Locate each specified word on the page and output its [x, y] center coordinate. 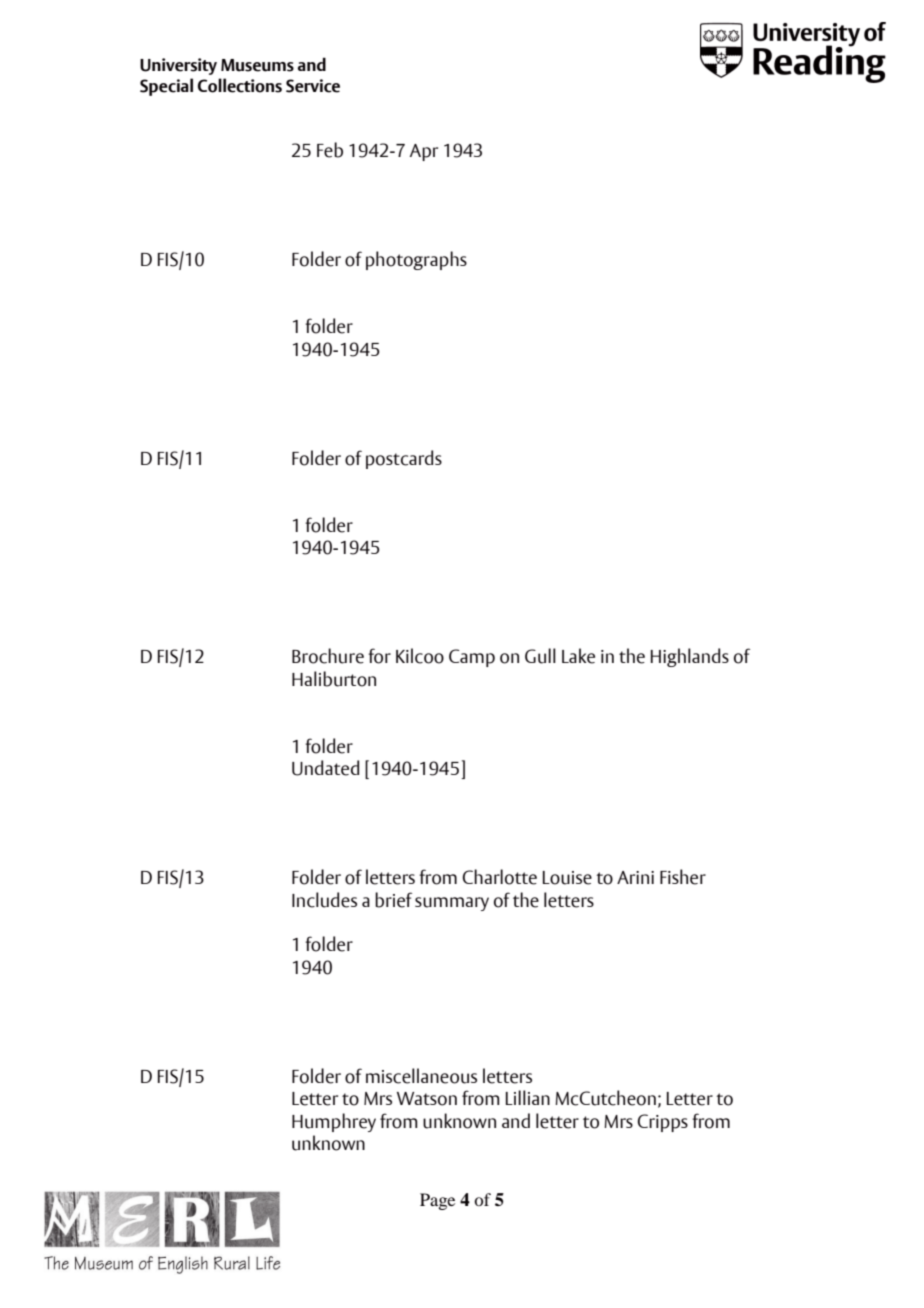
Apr [424, 152]
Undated [325, 768]
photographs [416, 260]
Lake [578, 656]
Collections [240, 85]
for [379, 656]
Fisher [683, 877]
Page [437, 1201]
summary [452, 904]
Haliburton [334, 679]
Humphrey [334, 1122]
